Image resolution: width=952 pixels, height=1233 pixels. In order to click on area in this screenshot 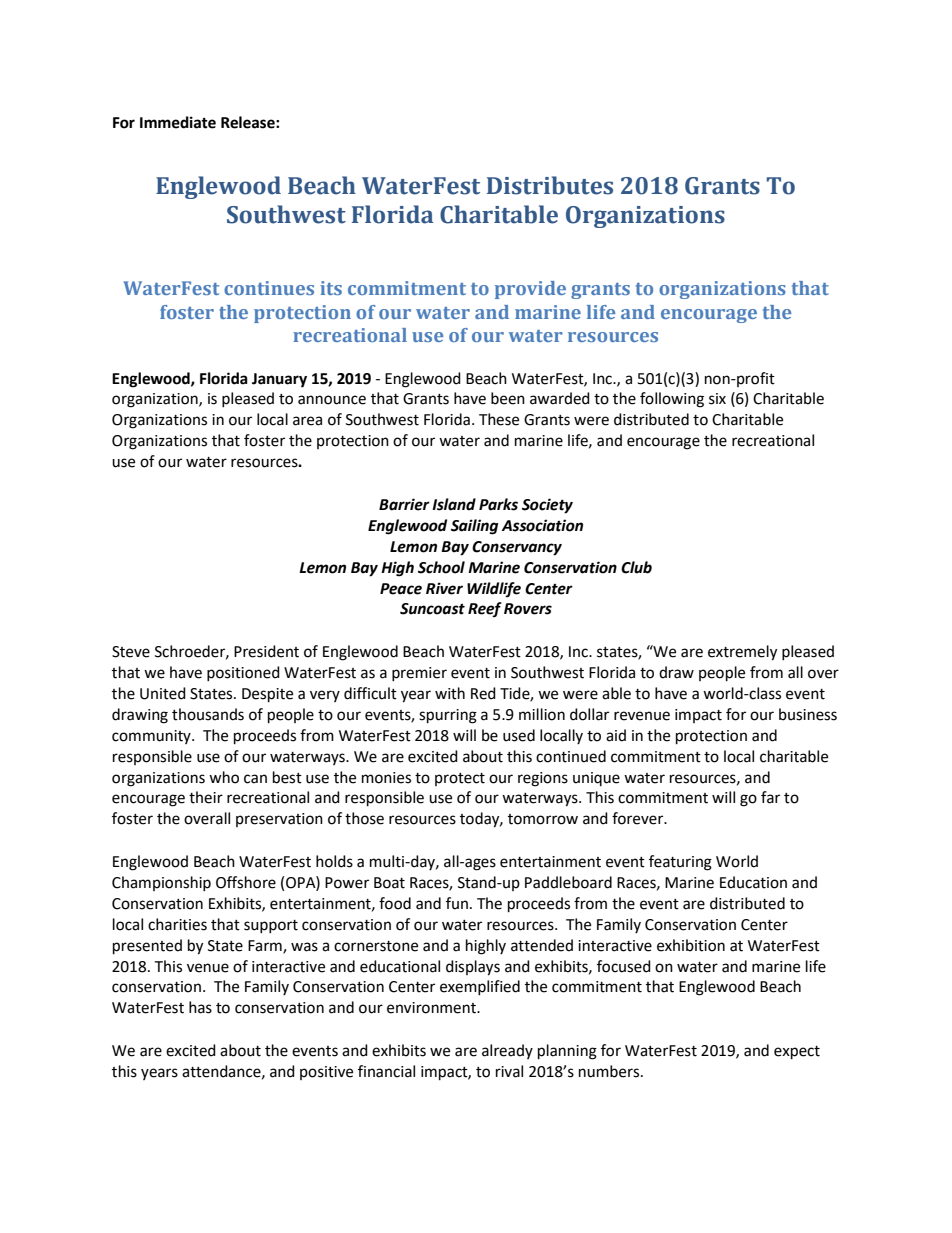, I will do `click(307, 421)`.
